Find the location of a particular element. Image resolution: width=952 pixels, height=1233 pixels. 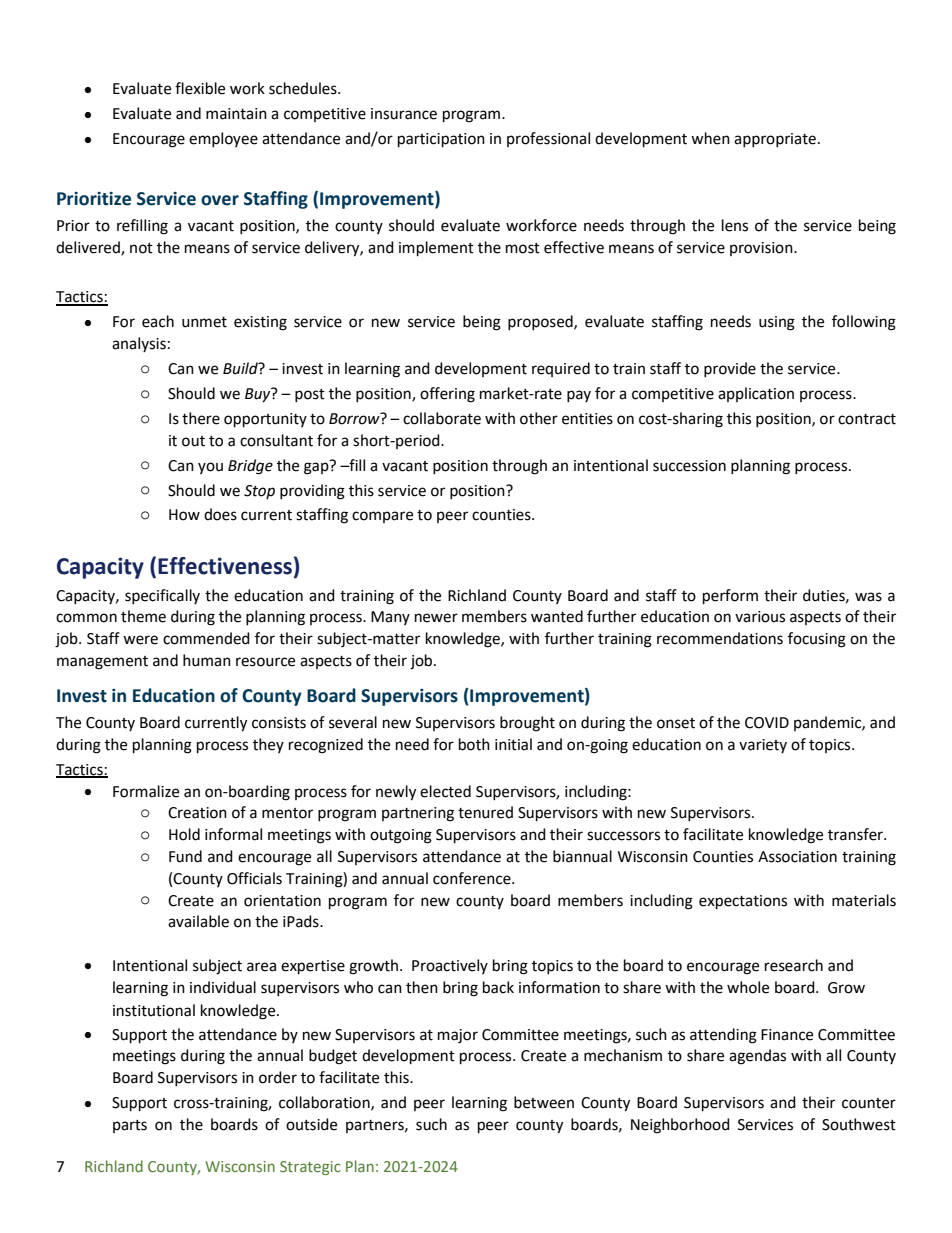

there is located at coordinates (201, 418).
